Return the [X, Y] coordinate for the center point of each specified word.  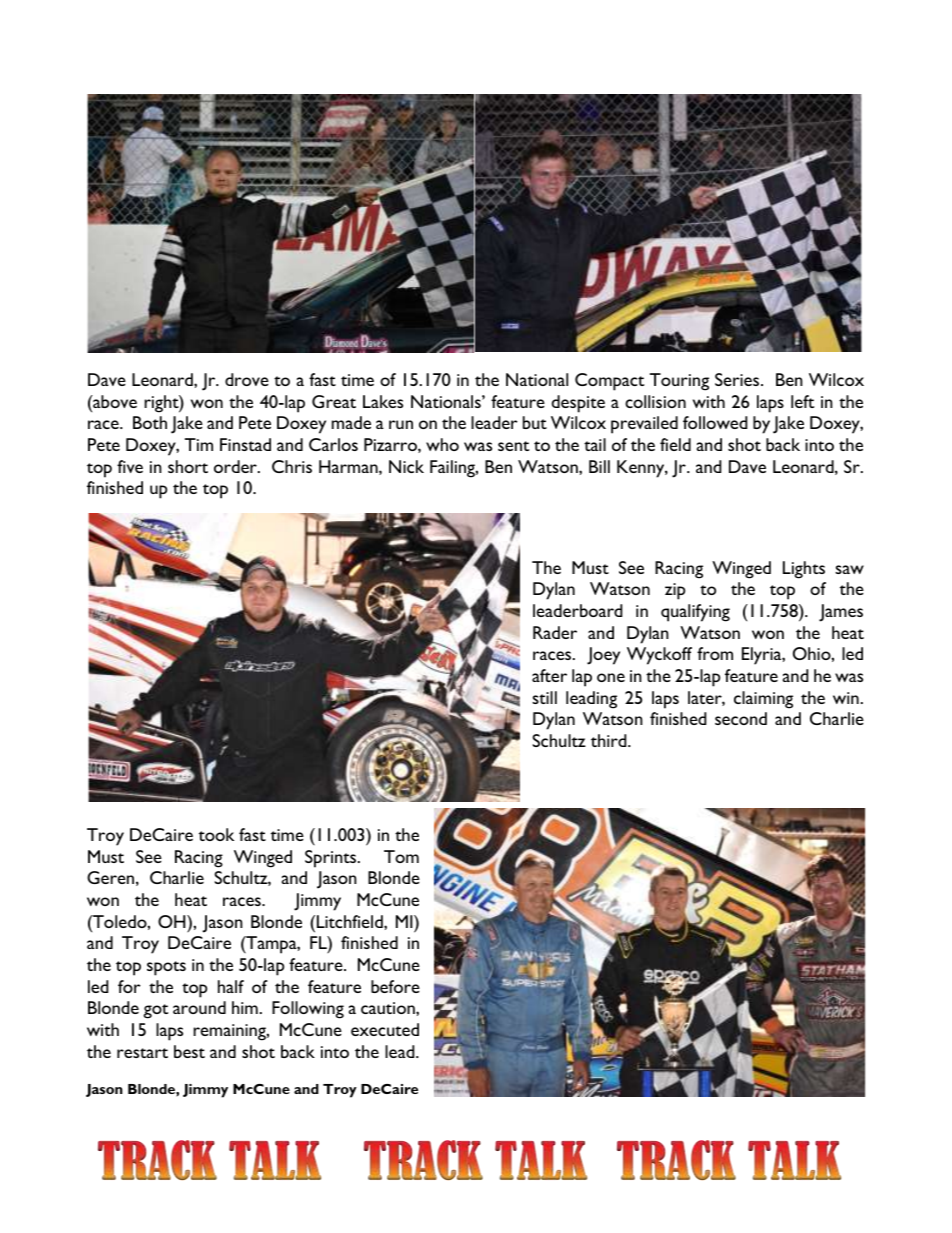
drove [247, 379]
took [216, 834]
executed [385, 1029]
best [189, 1051]
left [802, 401]
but [535, 422]
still [544, 697]
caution [389, 1008]
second [741, 718]
